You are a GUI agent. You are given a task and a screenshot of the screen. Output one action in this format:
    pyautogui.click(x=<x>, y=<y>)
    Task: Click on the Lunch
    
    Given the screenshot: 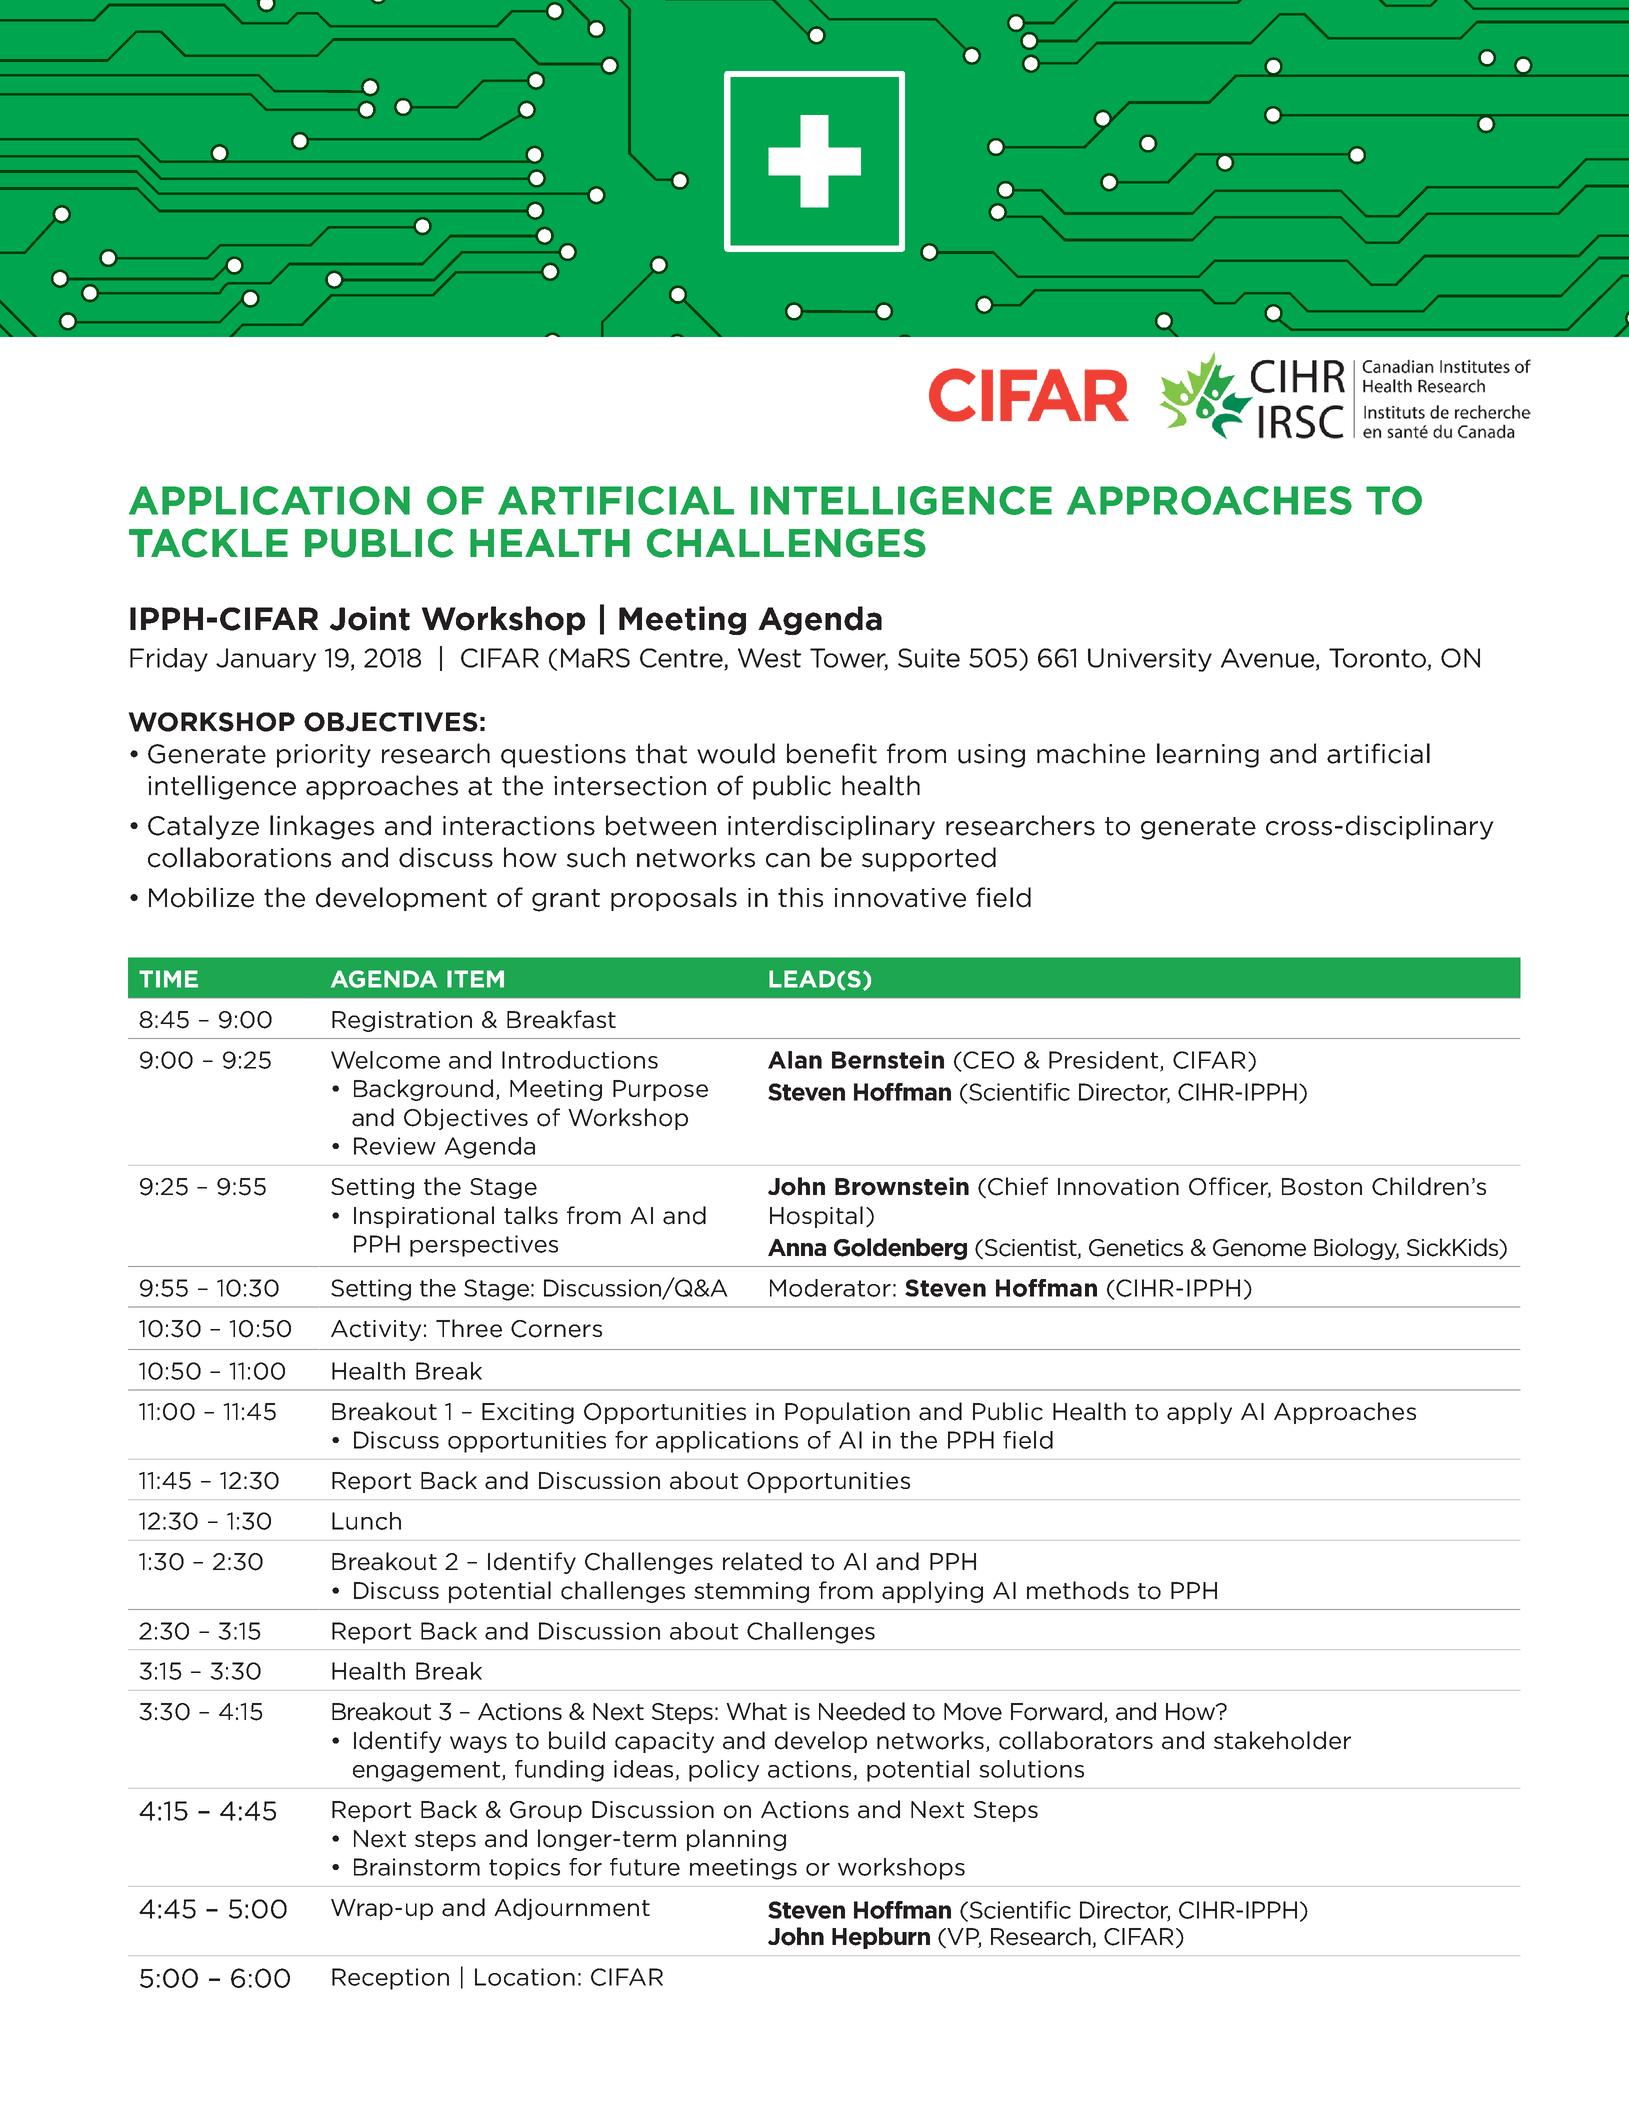 What is the action you would take?
    pyautogui.click(x=366, y=1521)
